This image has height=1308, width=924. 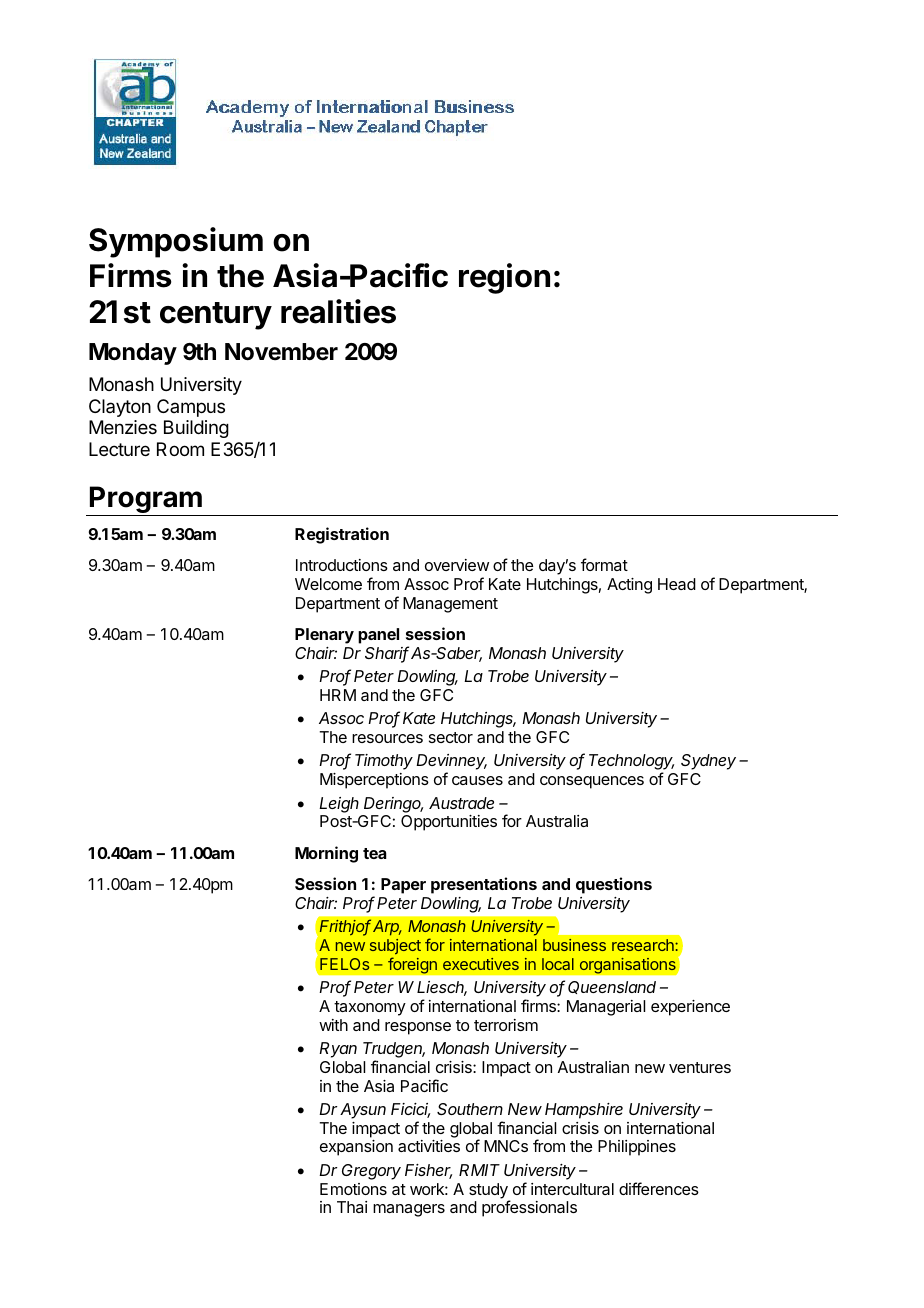 What do you see at coordinates (504, 278) in the image?
I see `region` at bounding box center [504, 278].
